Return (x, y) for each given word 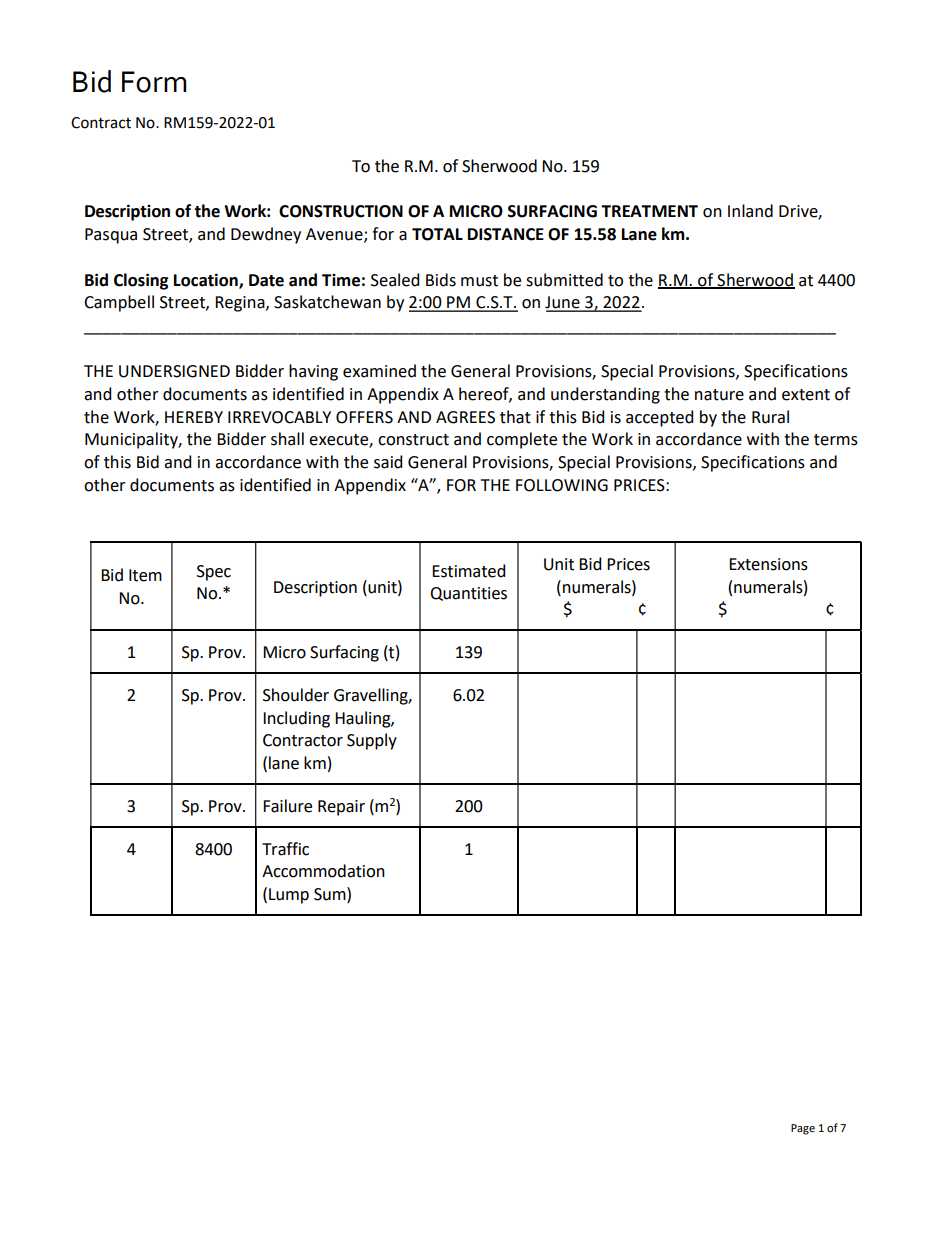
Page (803, 1129)
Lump (289, 896)
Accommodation (323, 871)
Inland (750, 211)
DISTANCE (506, 234)
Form (154, 82)
